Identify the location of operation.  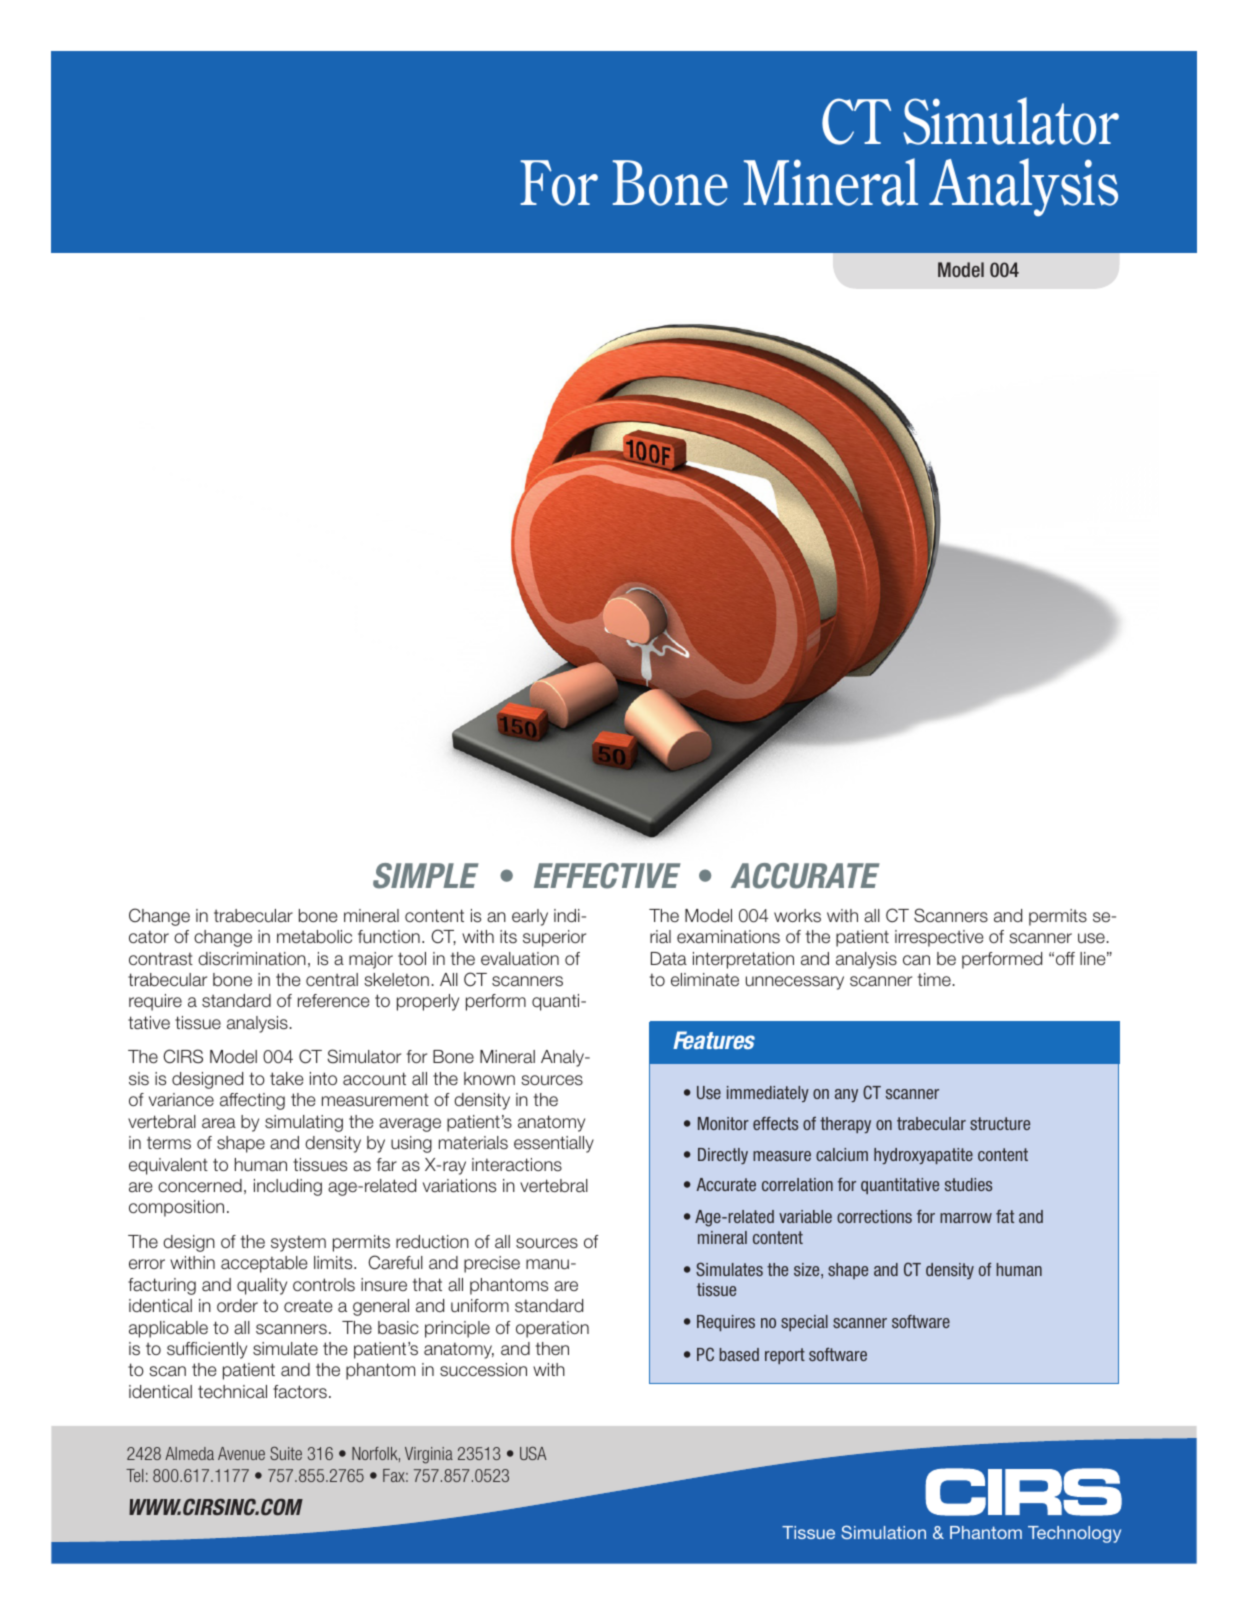
(552, 1329).
